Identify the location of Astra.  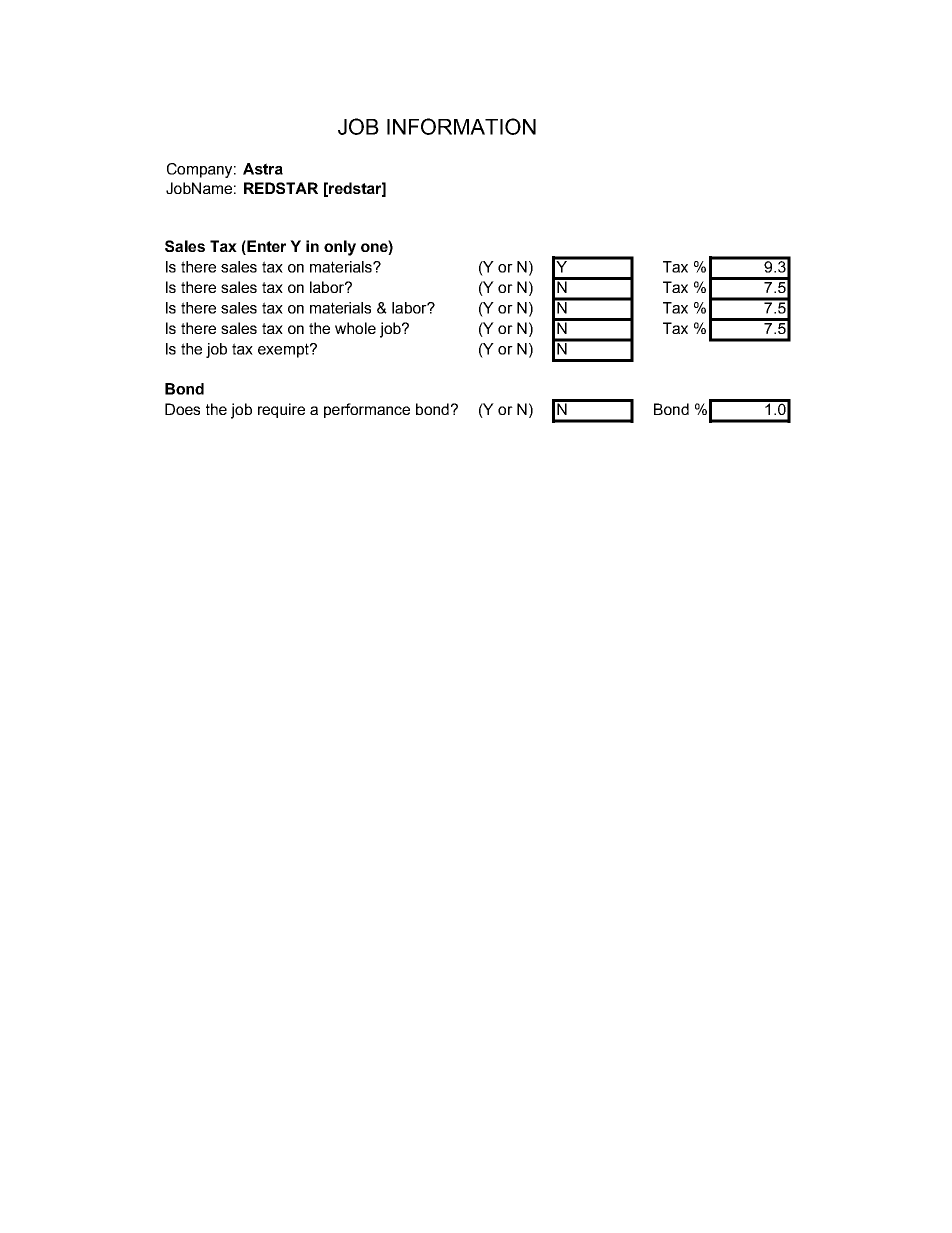
(263, 169).
